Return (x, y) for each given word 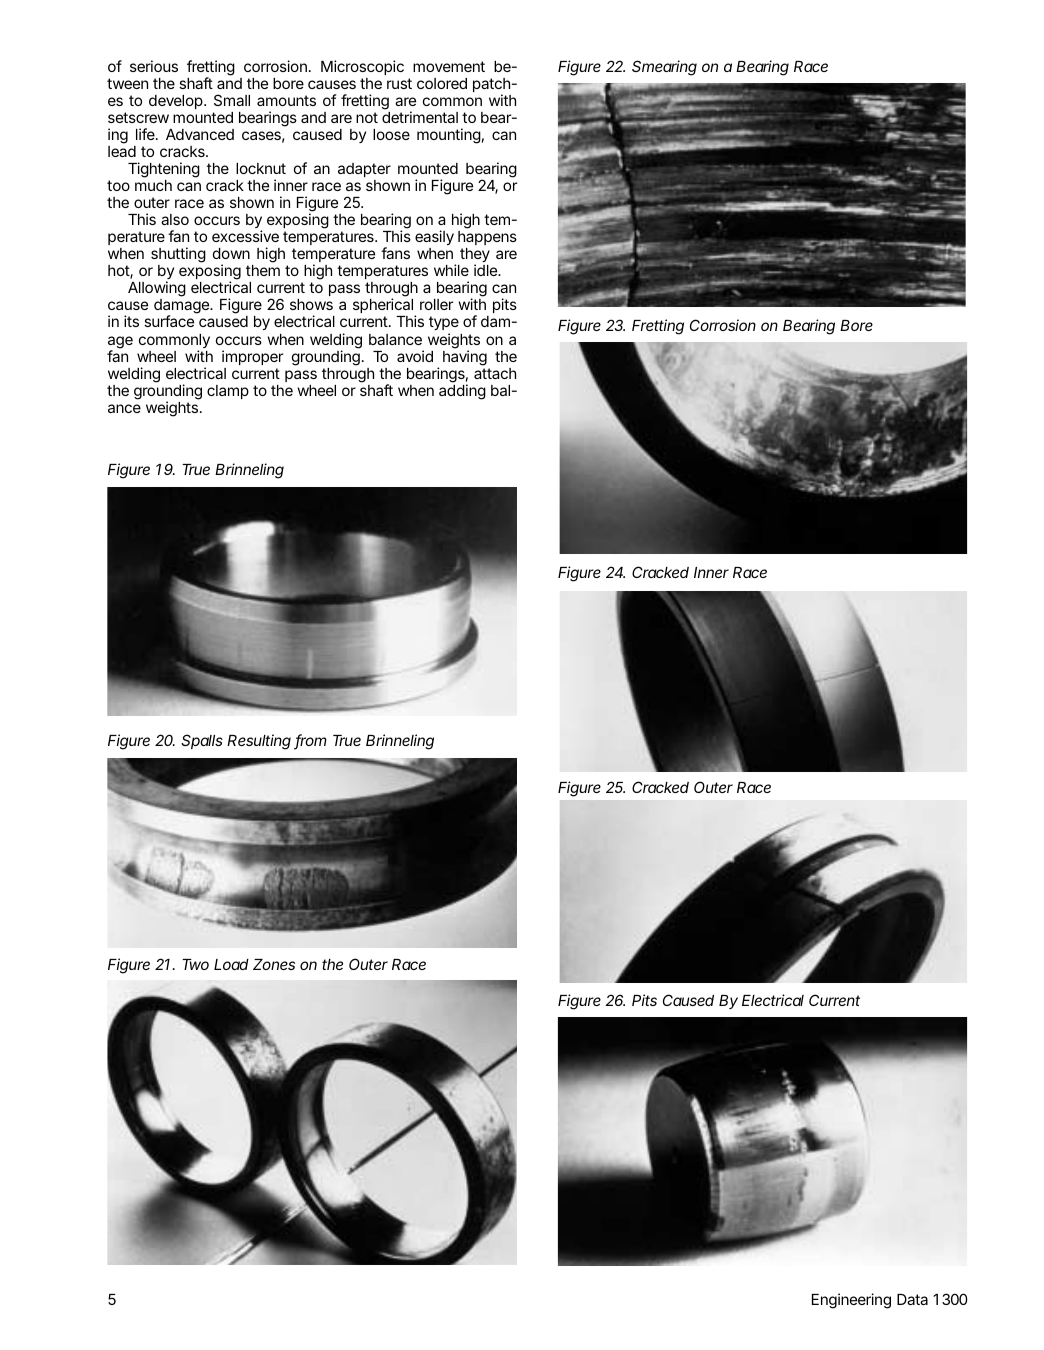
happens (487, 240)
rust (399, 83)
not (367, 117)
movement (449, 66)
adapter (364, 170)
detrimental (420, 117)
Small (232, 100)
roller (436, 304)
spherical (384, 307)
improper (252, 357)
